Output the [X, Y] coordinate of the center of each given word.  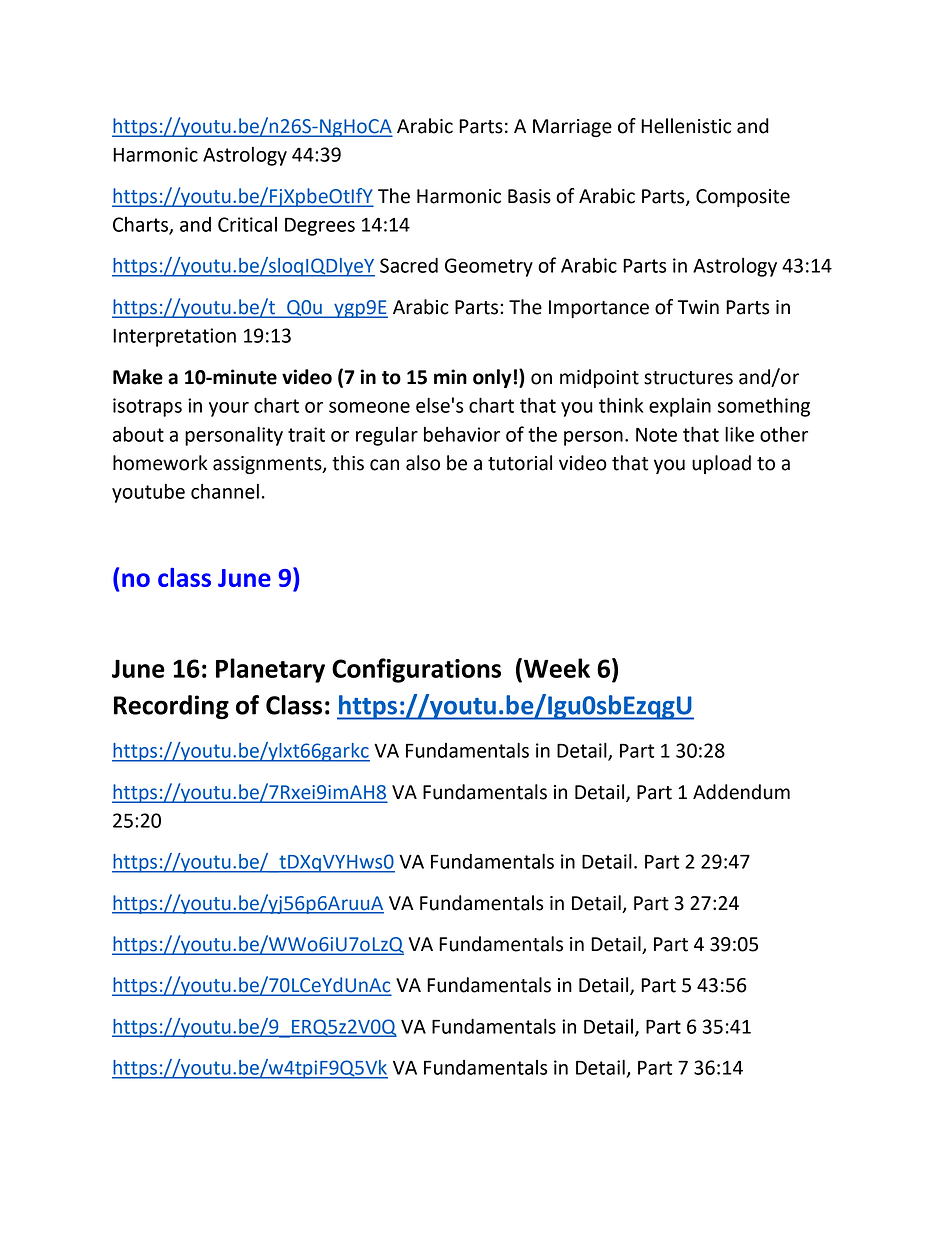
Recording [171, 707]
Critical [247, 224]
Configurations [416, 670]
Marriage [572, 128]
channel [225, 491]
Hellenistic [686, 126]
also [423, 463]
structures [688, 378]
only [492, 378]
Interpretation [174, 337]
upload [721, 464]
